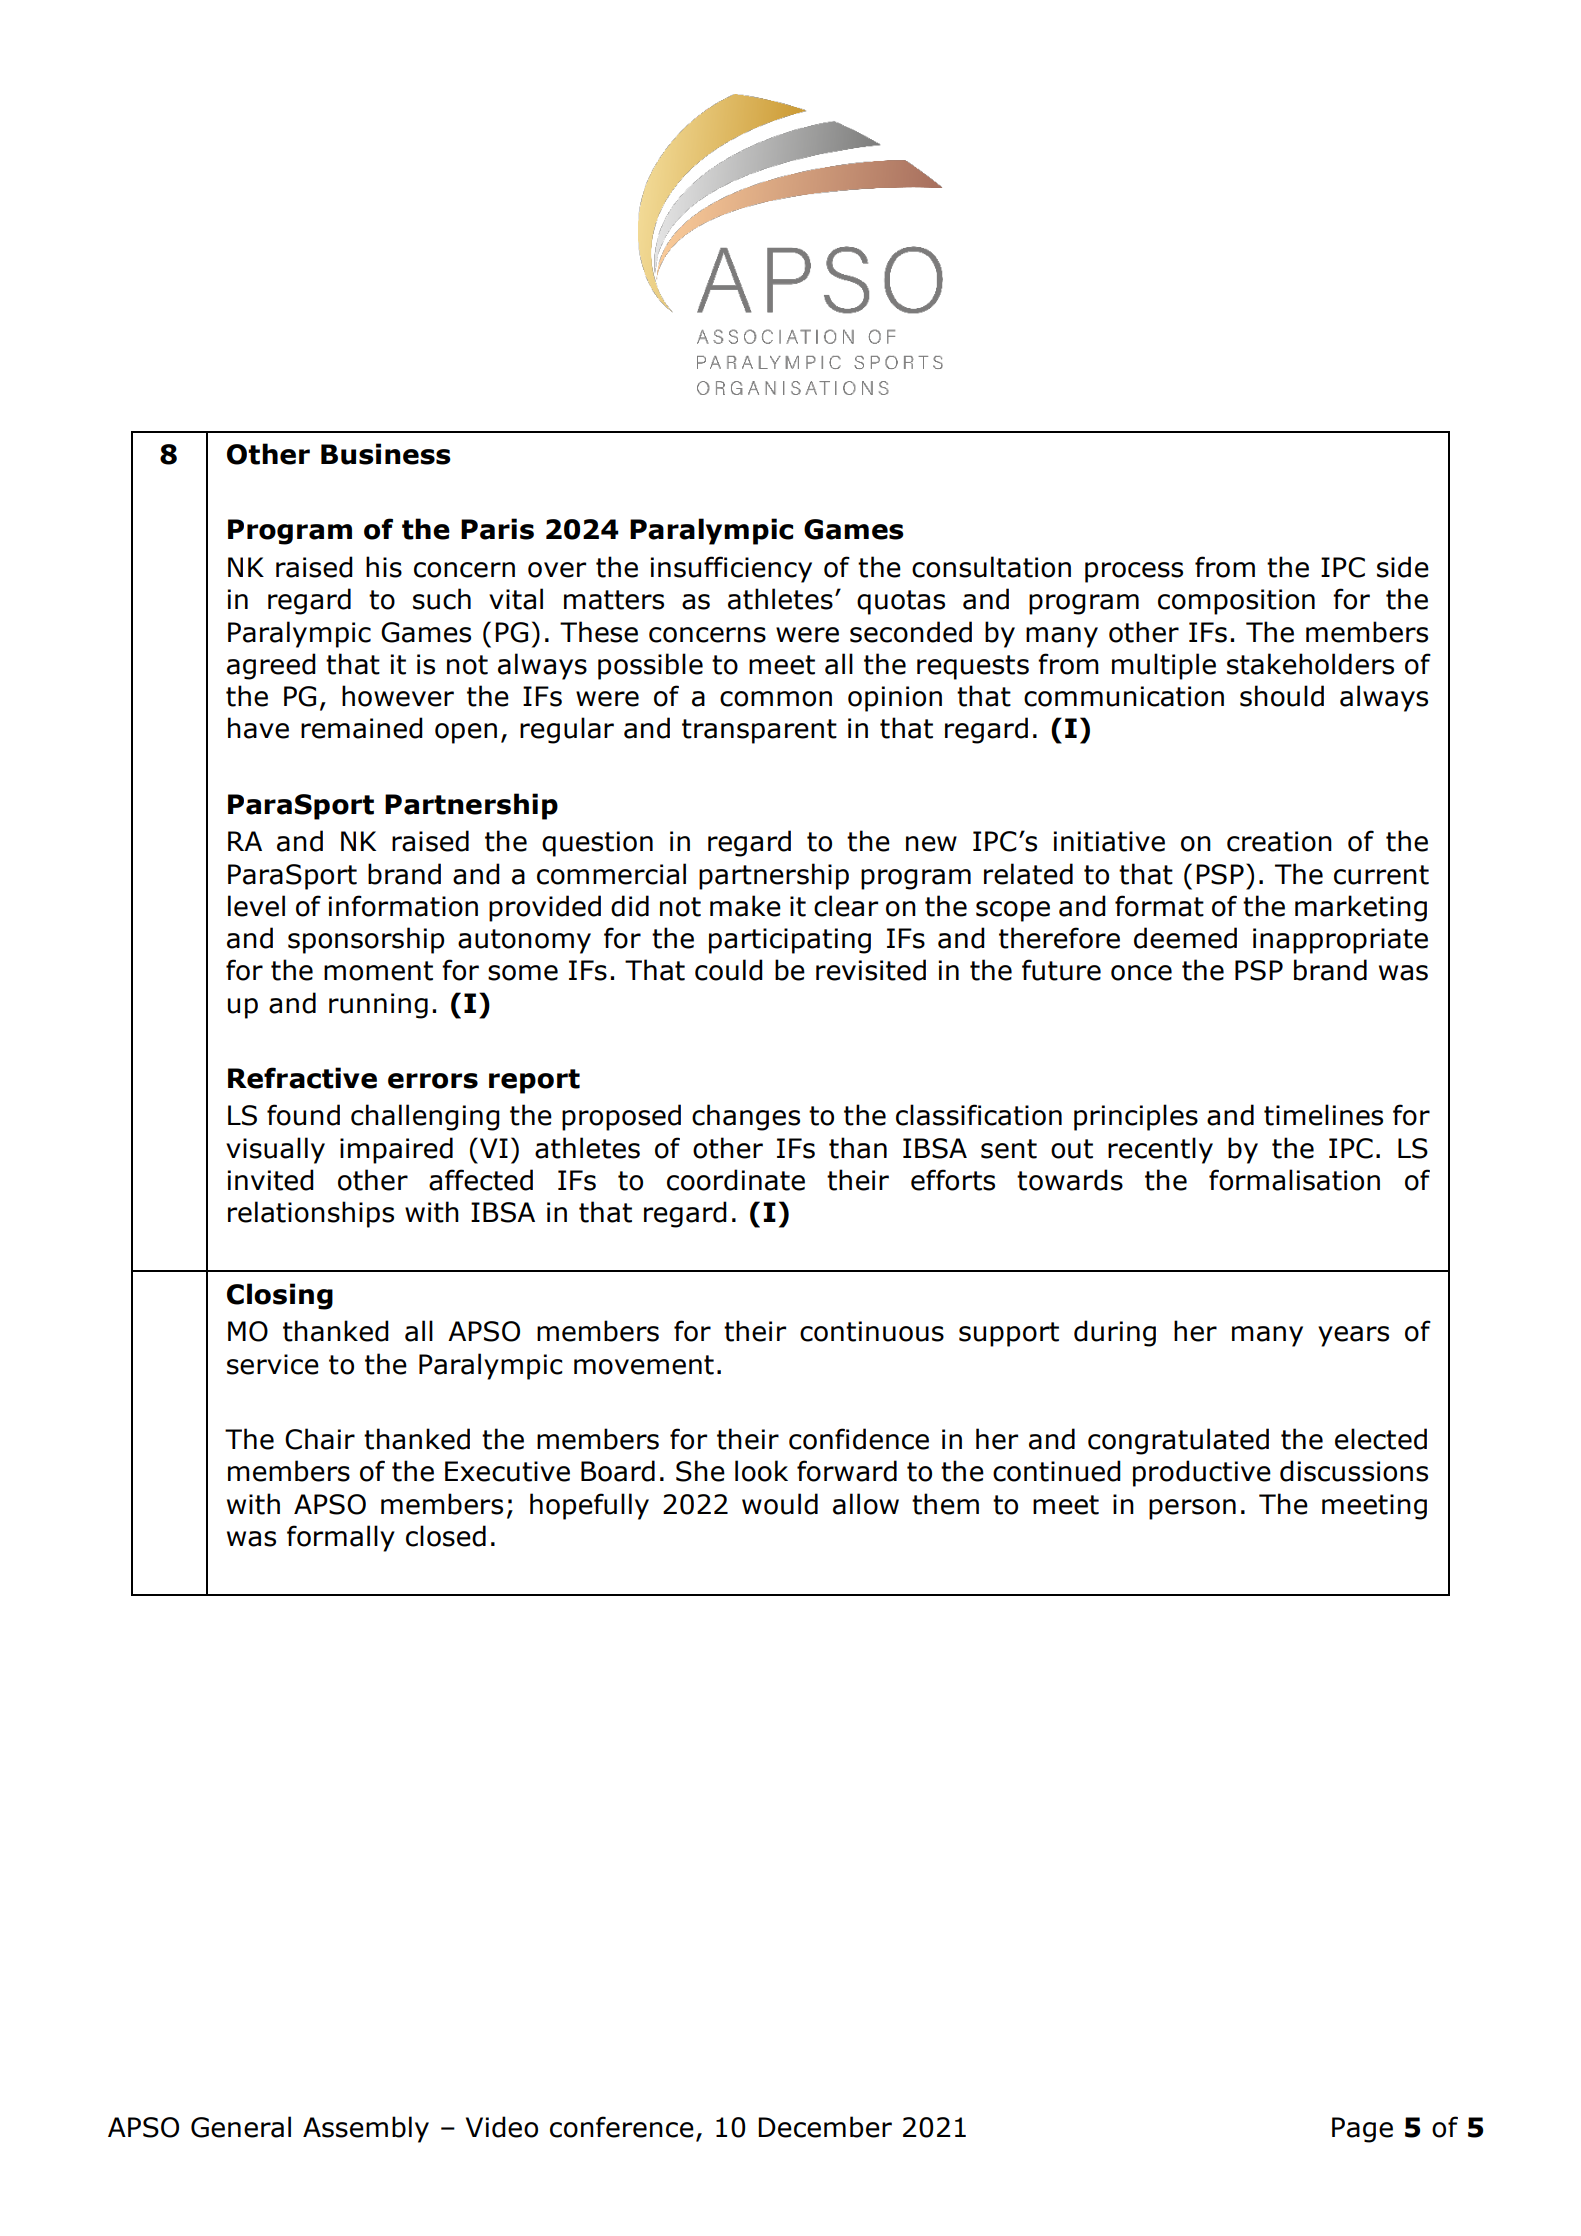  Describe the element at coordinates (871, 970) in the document. I see `revisited` at that location.
